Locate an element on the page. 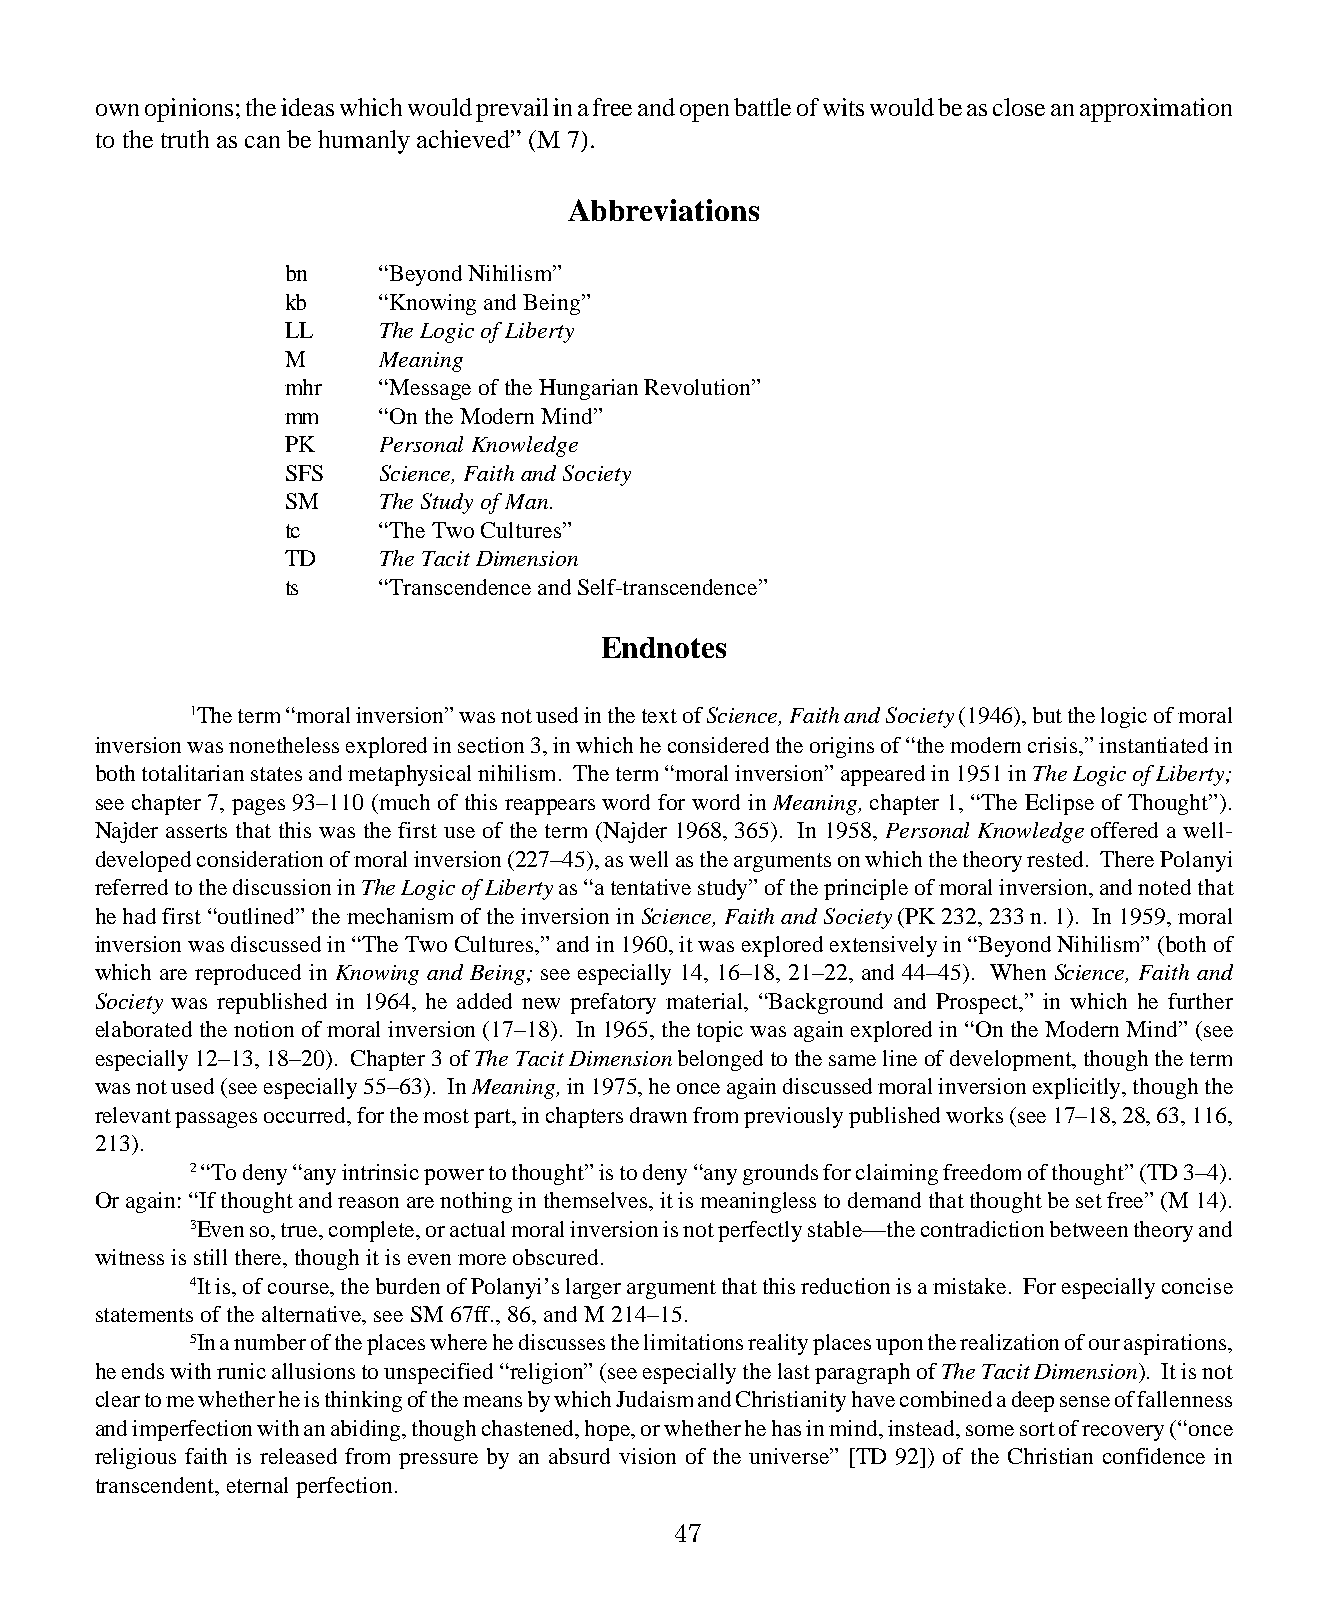 The image size is (1328, 1613). Endnotes is located at coordinates (664, 647).
